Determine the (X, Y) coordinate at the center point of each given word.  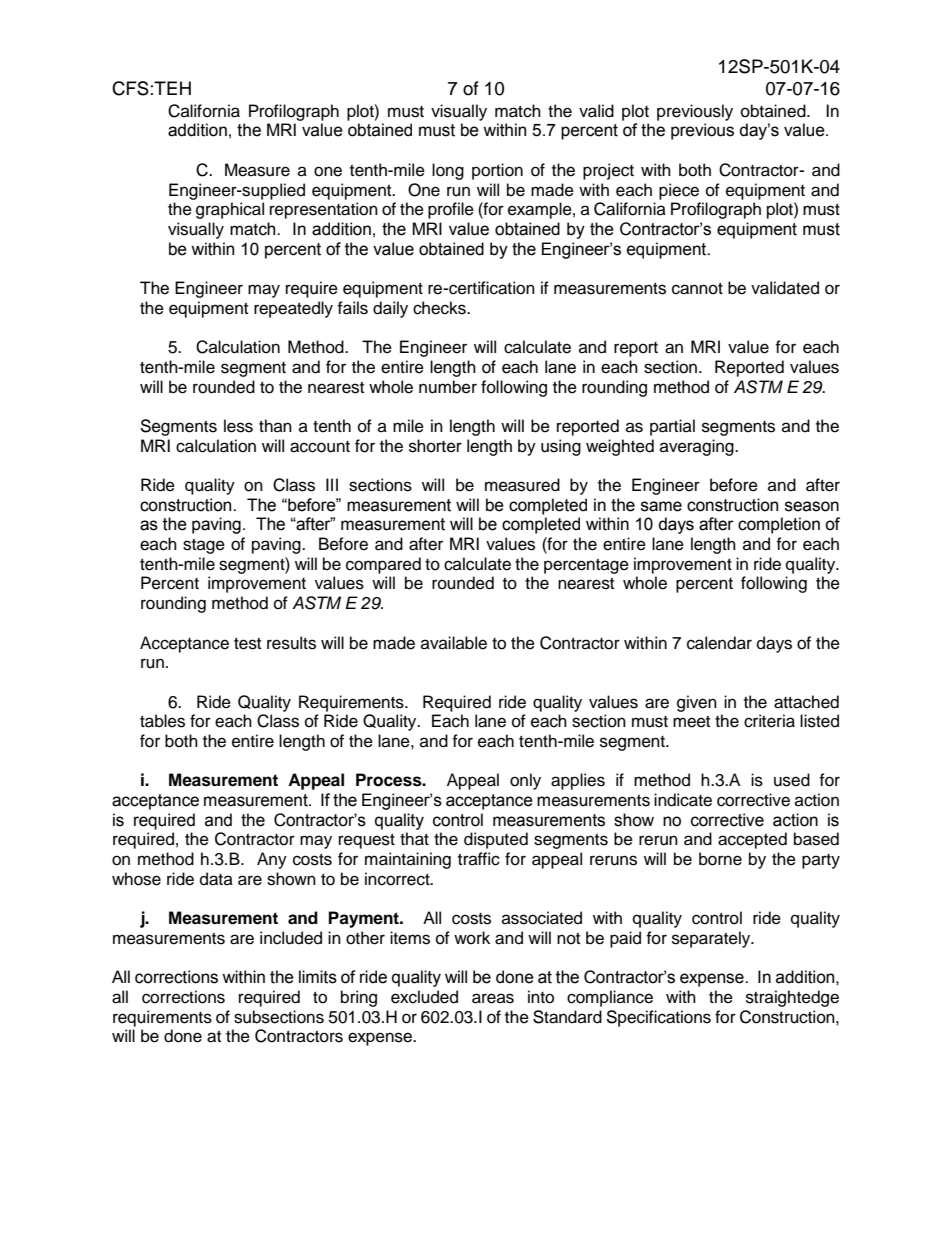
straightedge (792, 998)
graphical (230, 210)
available (454, 643)
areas (493, 998)
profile (451, 210)
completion (779, 525)
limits (318, 977)
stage (204, 546)
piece (679, 191)
